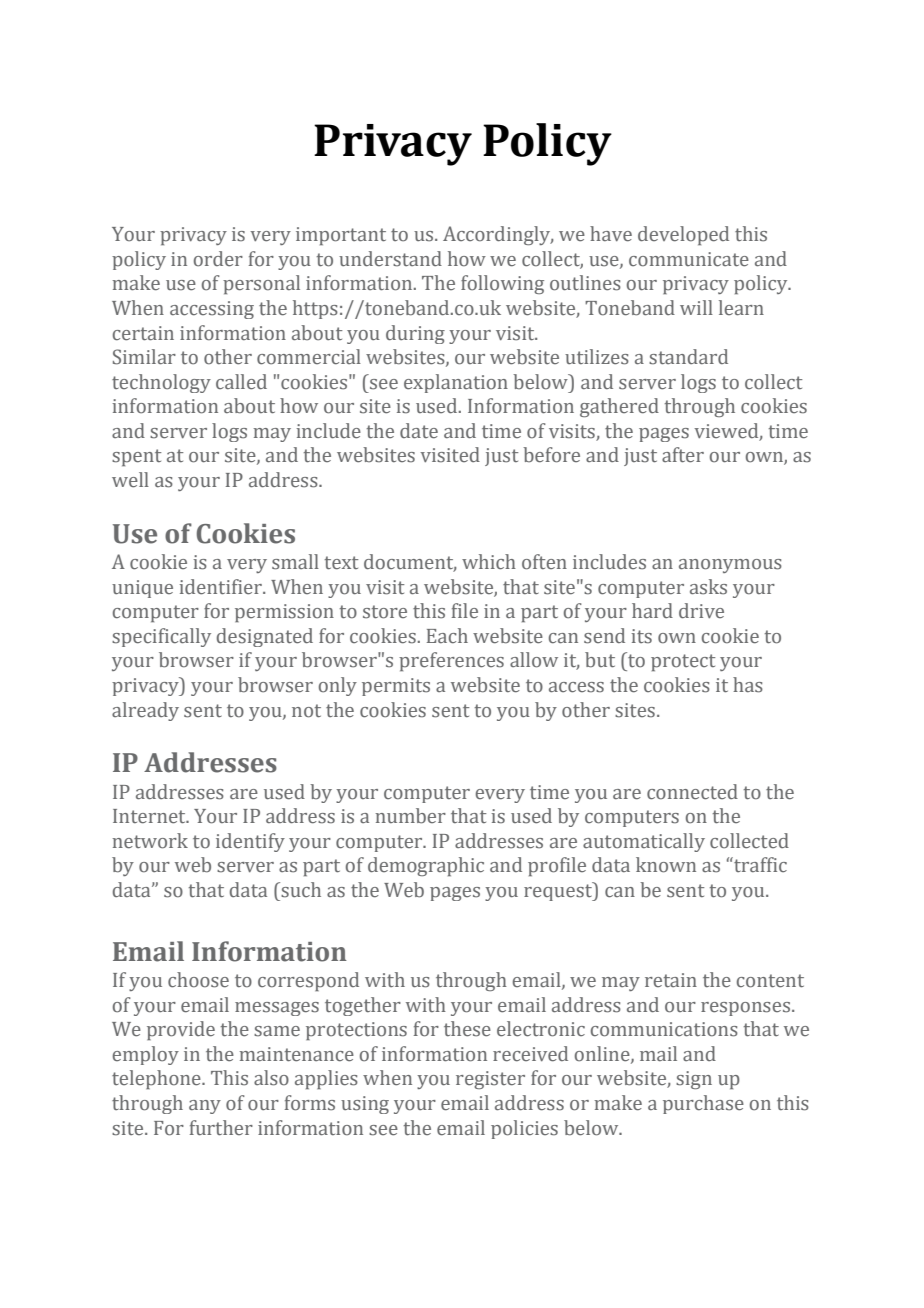 The image size is (924, 1308). What do you see at coordinates (689, 259) in the screenshot?
I see `communicate` at bounding box center [689, 259].
